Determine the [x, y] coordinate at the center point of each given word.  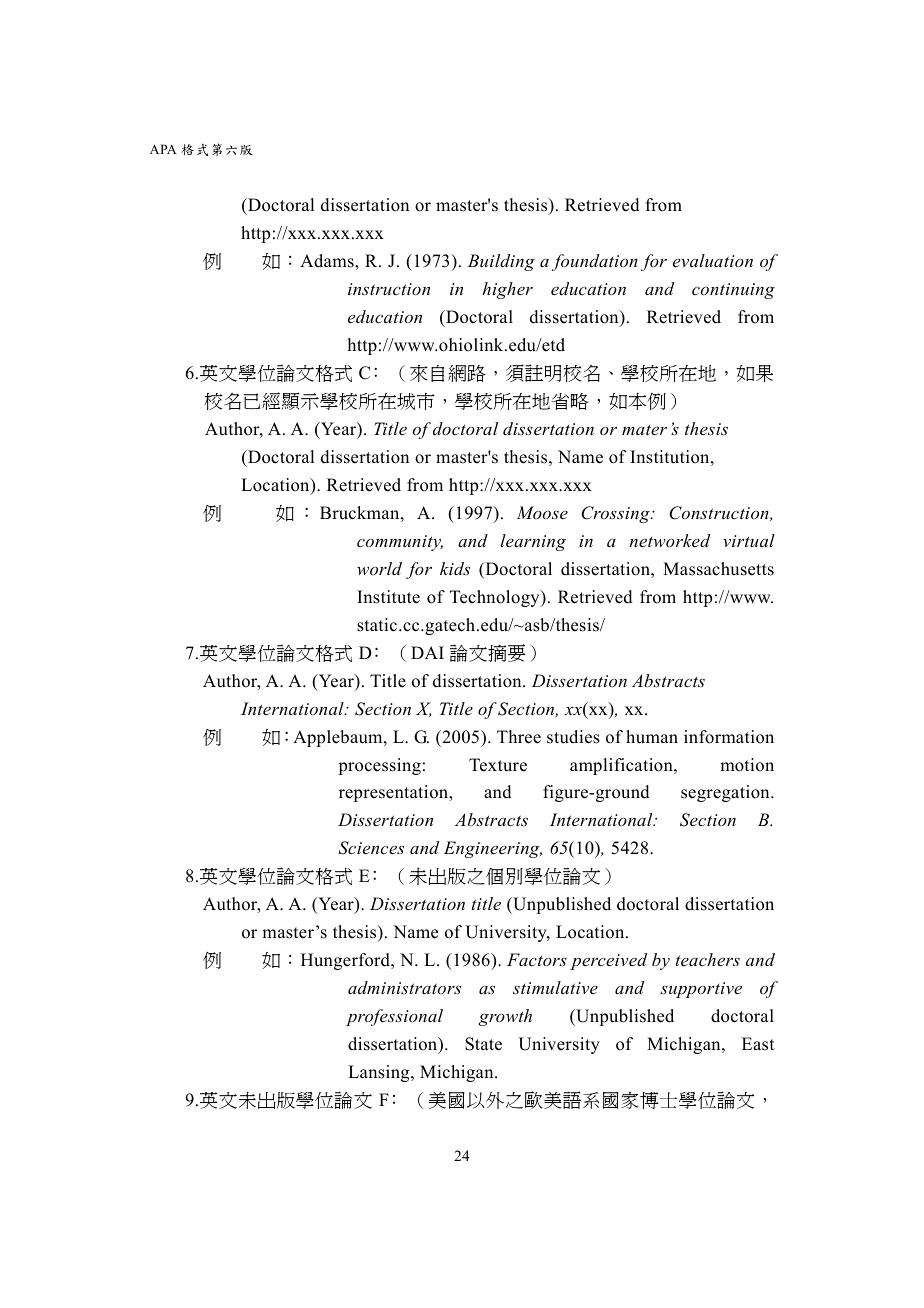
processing [379, 766]
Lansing [380, 1073]
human [652, 737]
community [400, 543]
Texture [498, 765]
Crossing [616, 514]
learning [533, 542]
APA [163, 149]
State [483, 1044]
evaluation [713, 260]
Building [501, 262]
